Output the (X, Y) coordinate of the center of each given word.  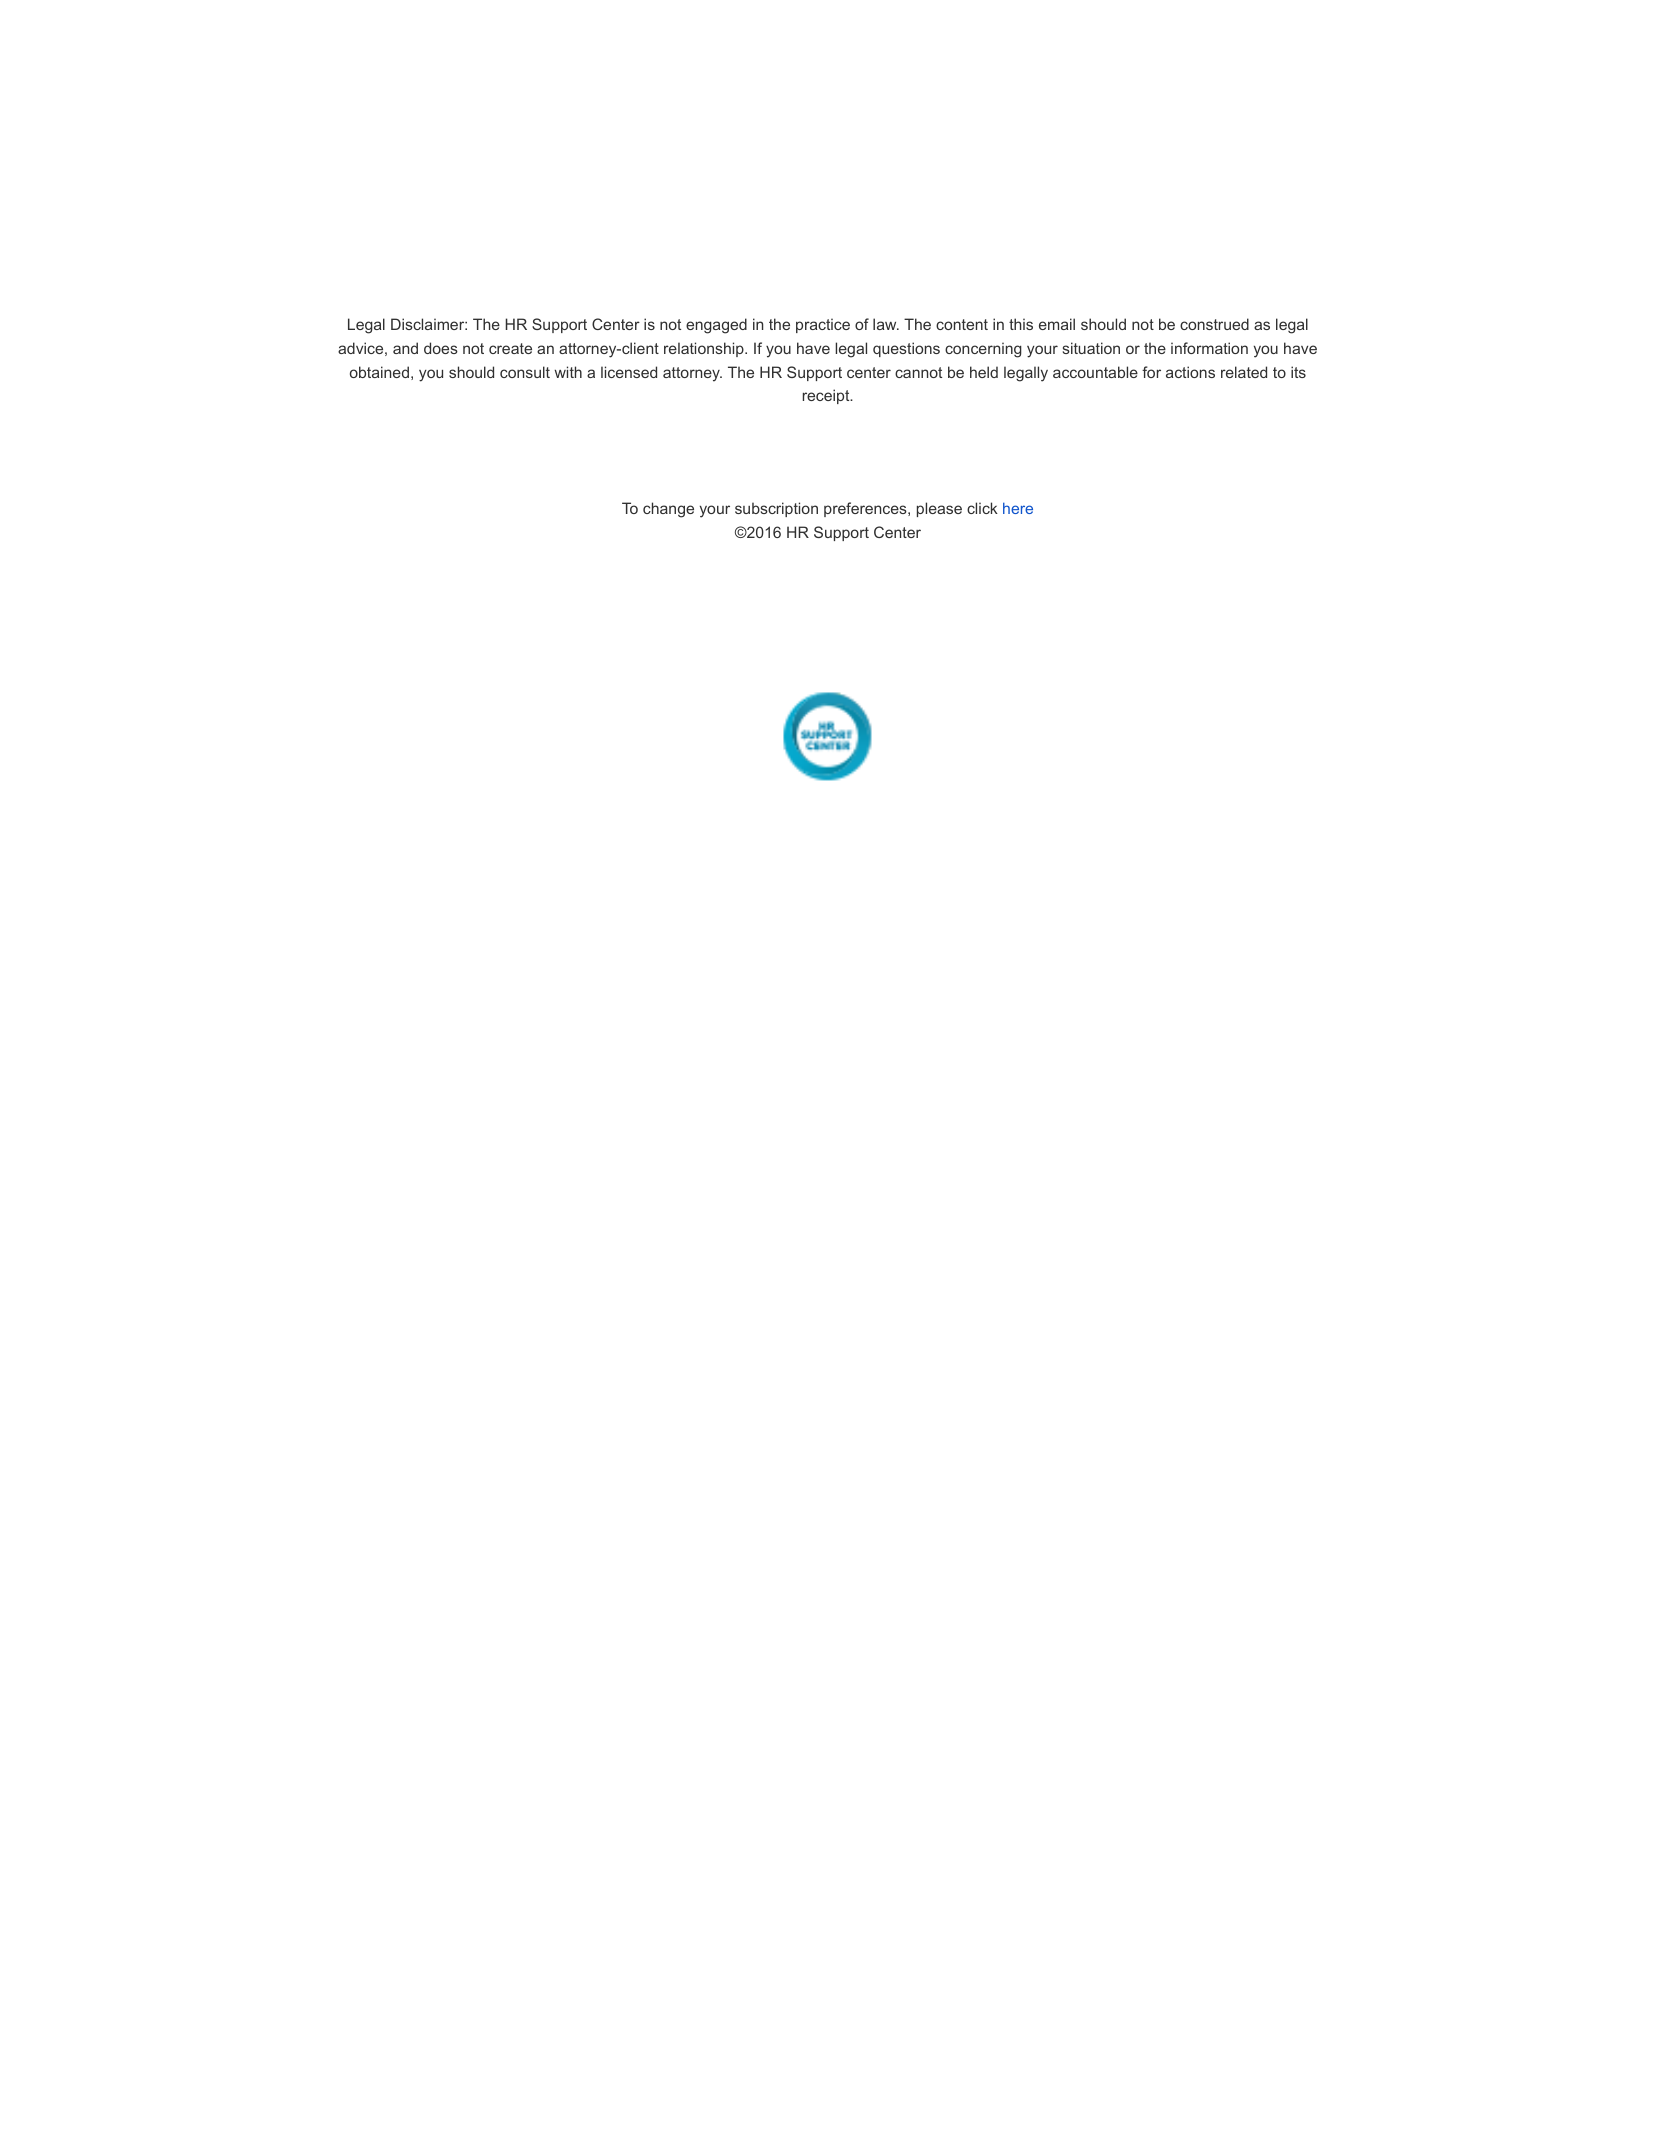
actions (1190, 372)
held (984, 372)
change (668, 510)
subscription (776, 509)
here (1018, 508)
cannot (918, 372)
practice (823, 325)
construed (1214, 324)
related (1244, 372)
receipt (827, 396)
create (510, 348)
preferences (866, 509)
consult (525, 372)
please (939, 509)
